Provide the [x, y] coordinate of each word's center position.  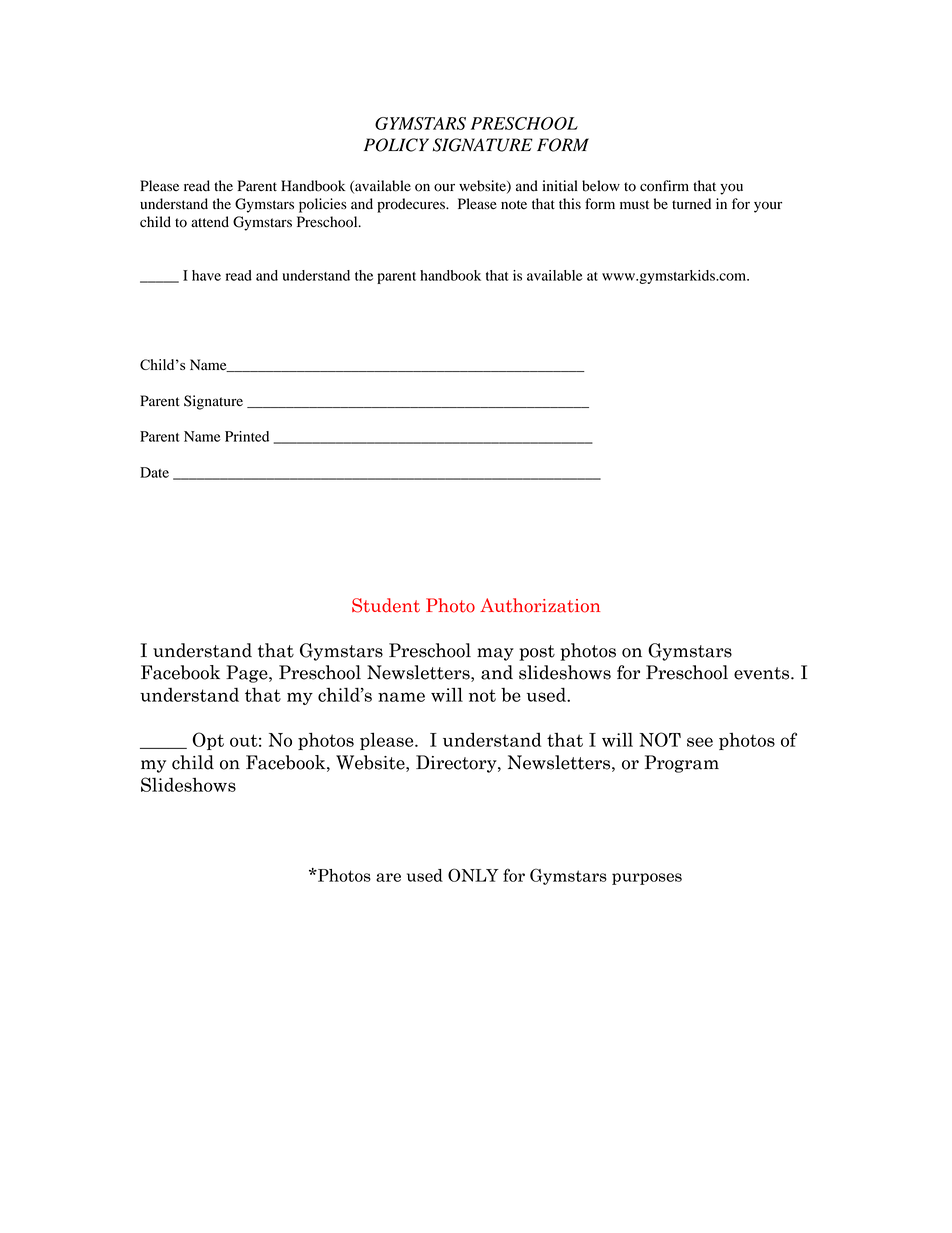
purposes [647, 879]
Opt [208, 741]
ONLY [473, 875]
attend [210, 222]
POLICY [396, 145]
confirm [664, 186]
